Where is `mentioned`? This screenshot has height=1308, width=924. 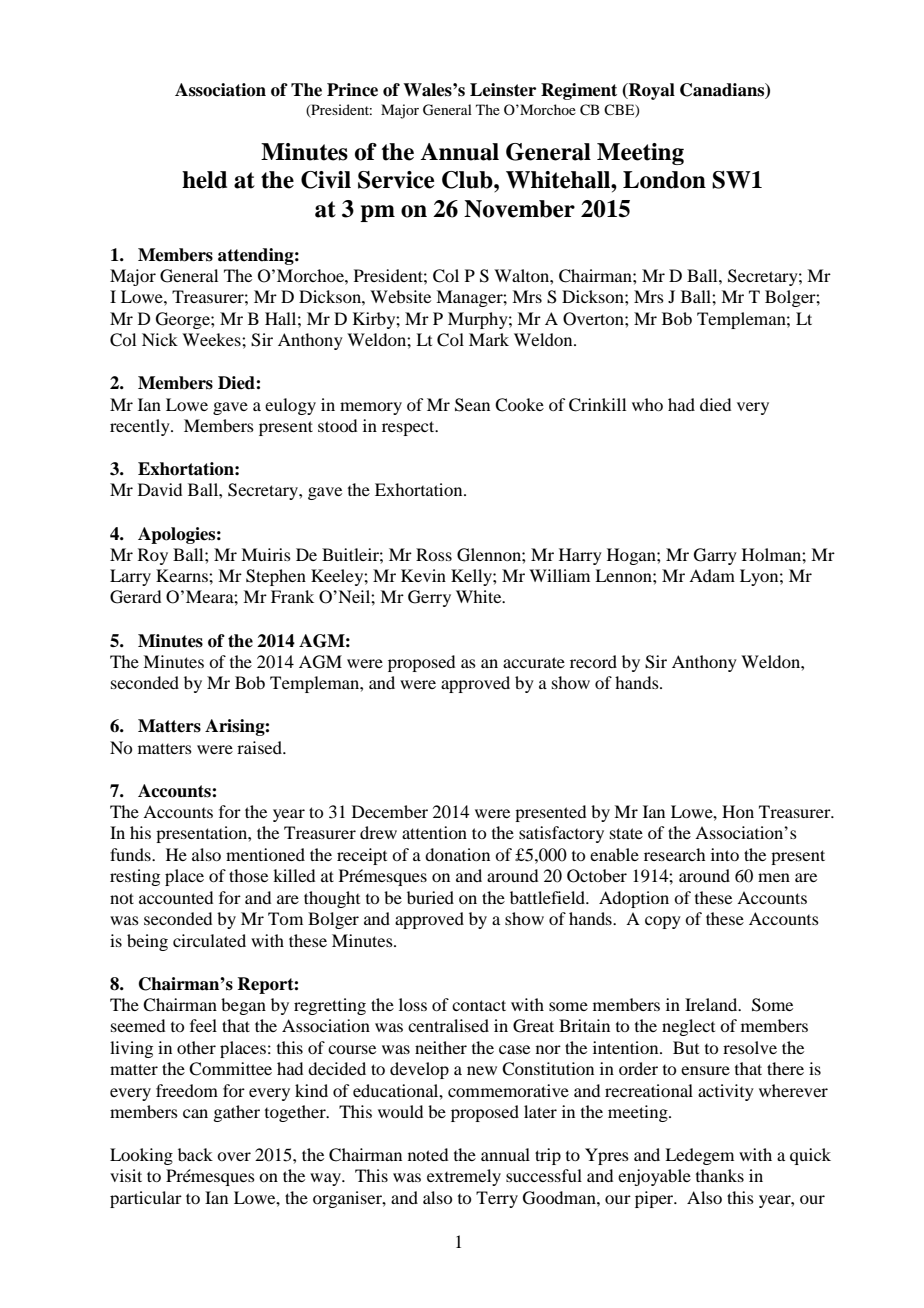
mentioned is located at coordinates (265, 854).
